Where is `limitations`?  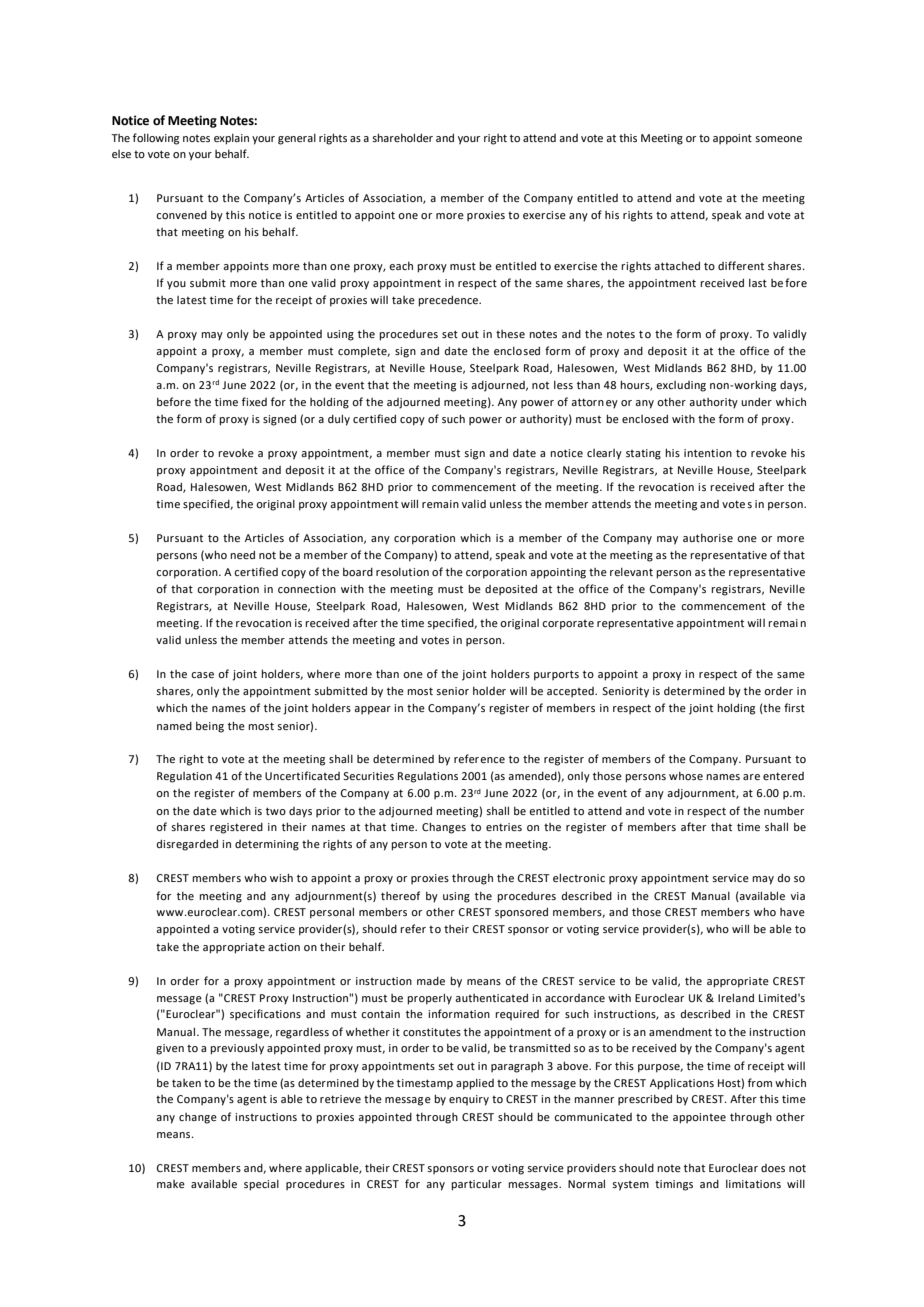 limitations is located at coordinates (753, 1184).
